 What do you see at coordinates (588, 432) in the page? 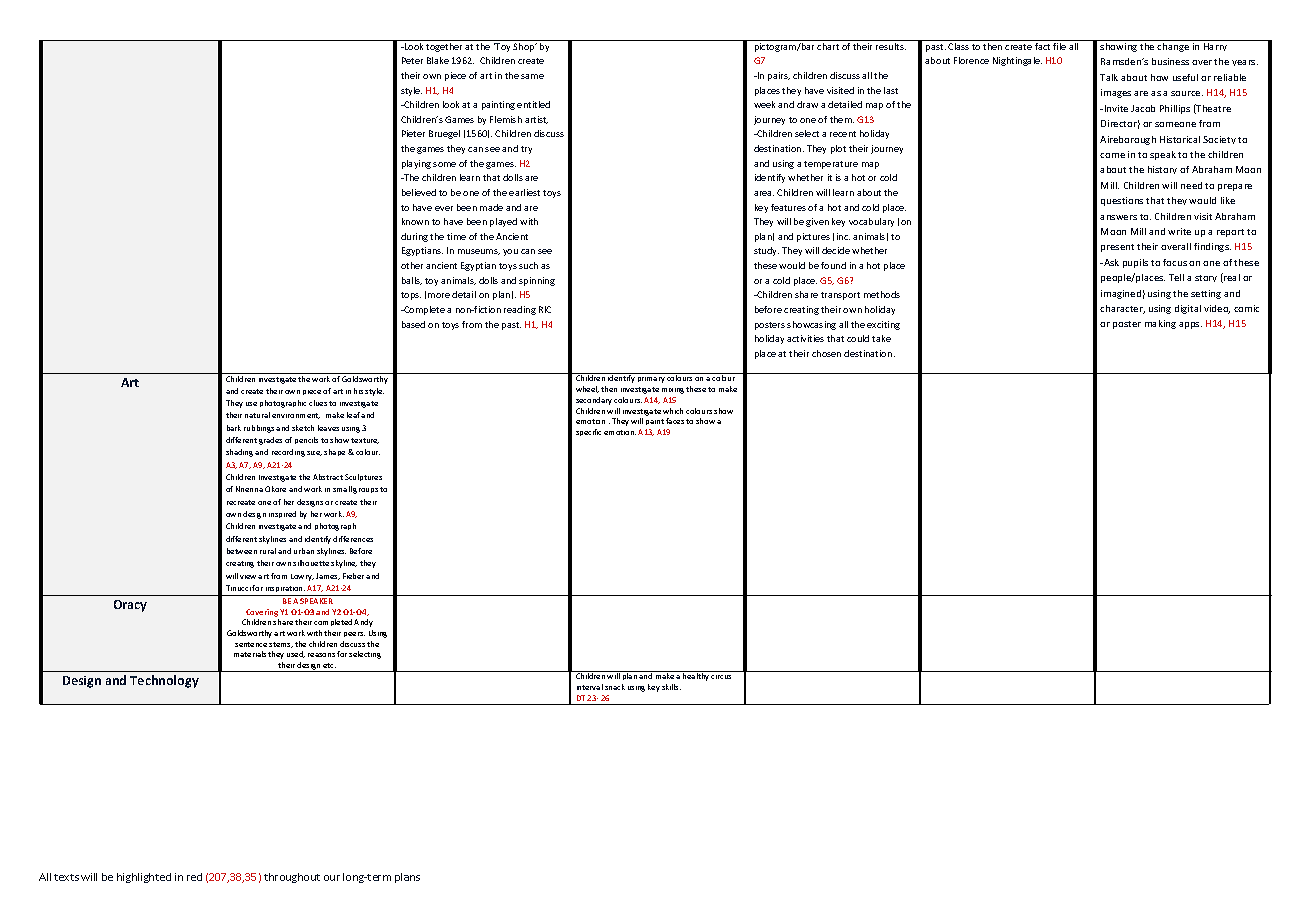
I see `specific` at bounding box center [588, 432].
